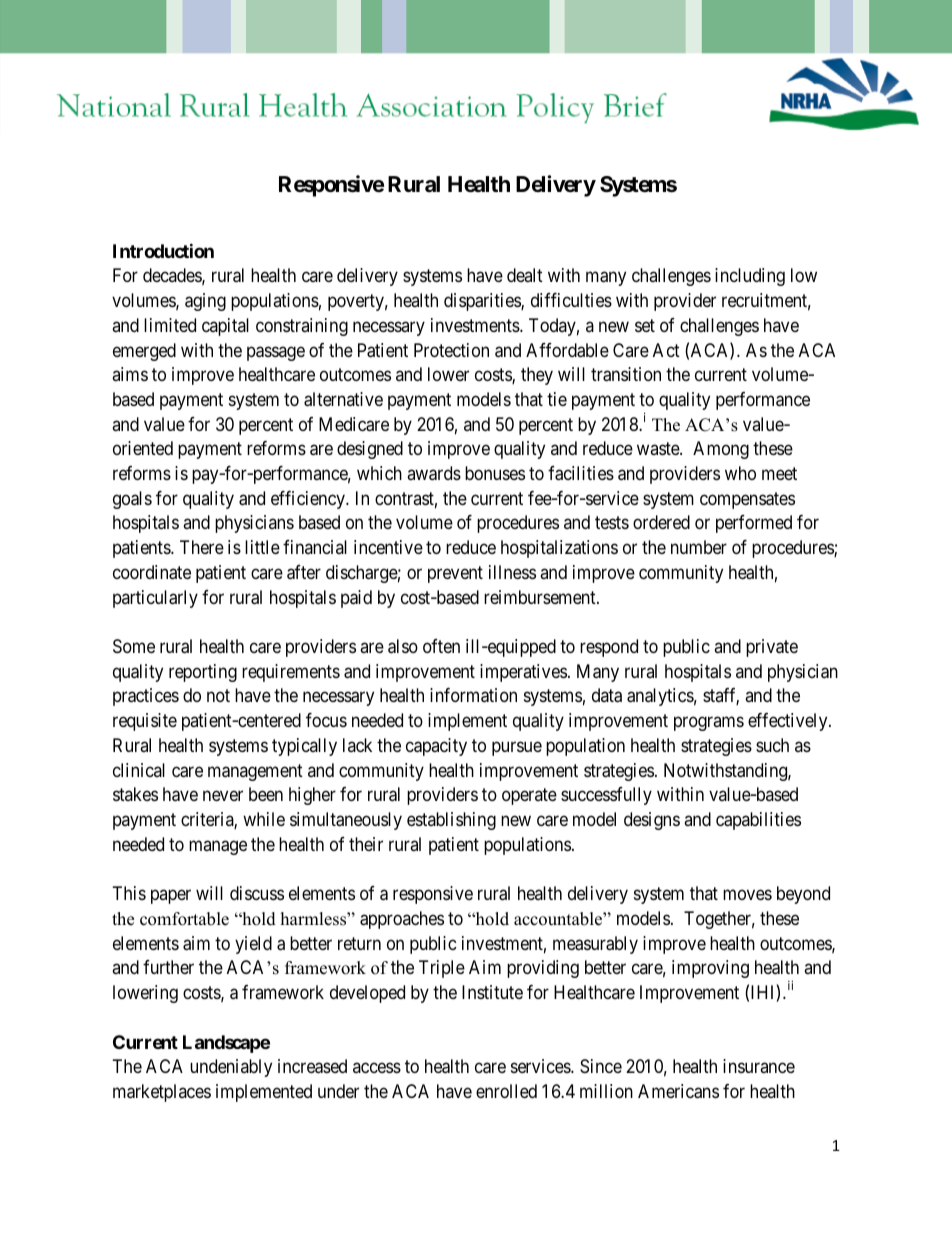 This document has width=952, height=1233. I want to click on insurance, so click(759, 1066).
